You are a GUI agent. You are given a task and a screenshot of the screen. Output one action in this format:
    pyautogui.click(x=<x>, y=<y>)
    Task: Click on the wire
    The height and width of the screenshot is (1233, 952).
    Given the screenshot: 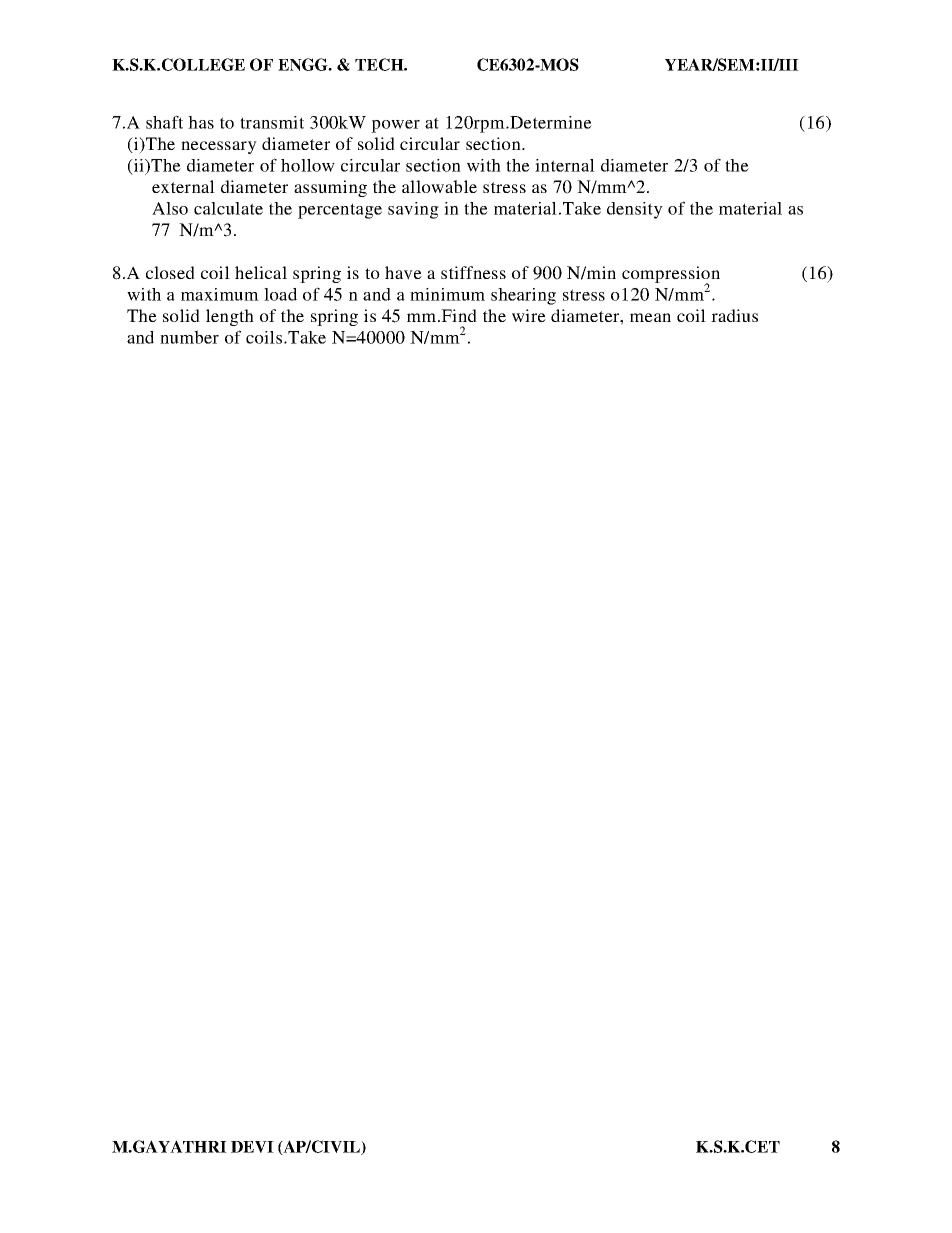 What is the action you would take?
    pyautogui.click(x=529, y=315)
